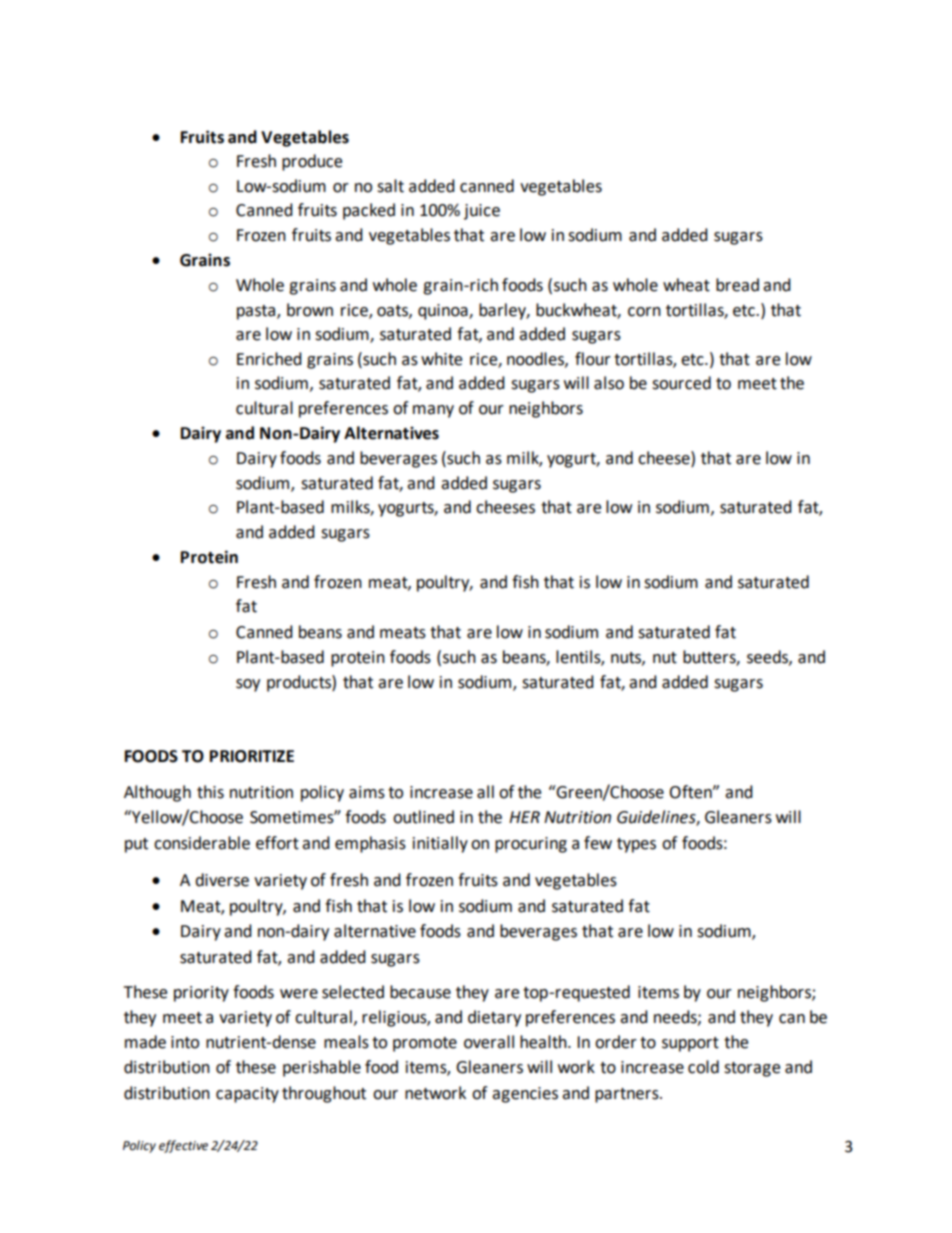 This screenshot has height=1233, width=952. Describe the element at coordinates (525, 1095) in the screenshot. I see `agencies` at that location.
